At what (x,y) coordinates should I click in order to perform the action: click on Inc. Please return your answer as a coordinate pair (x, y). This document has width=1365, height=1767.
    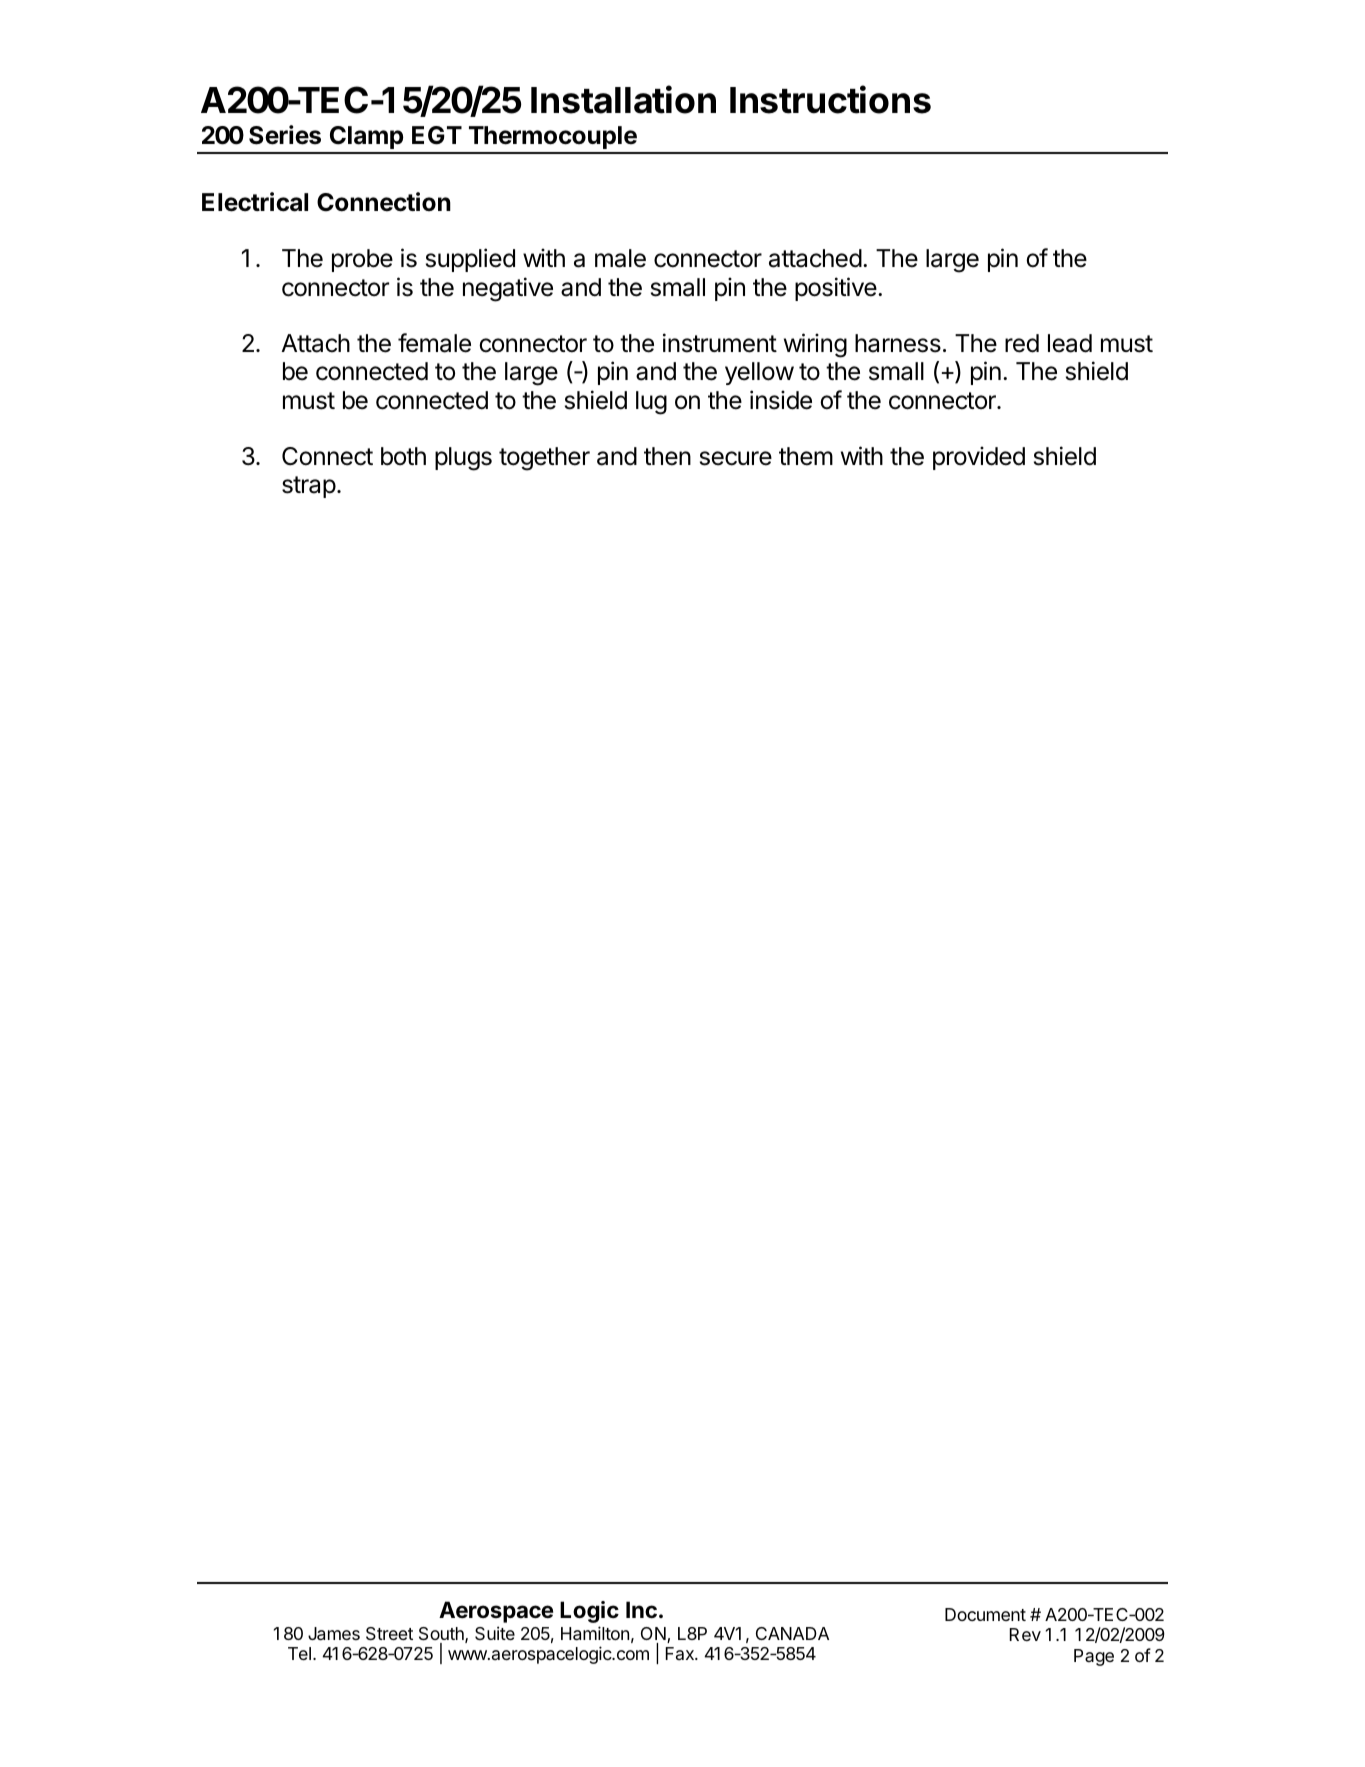
    Looking at the image, I should click on (641, 1609).
